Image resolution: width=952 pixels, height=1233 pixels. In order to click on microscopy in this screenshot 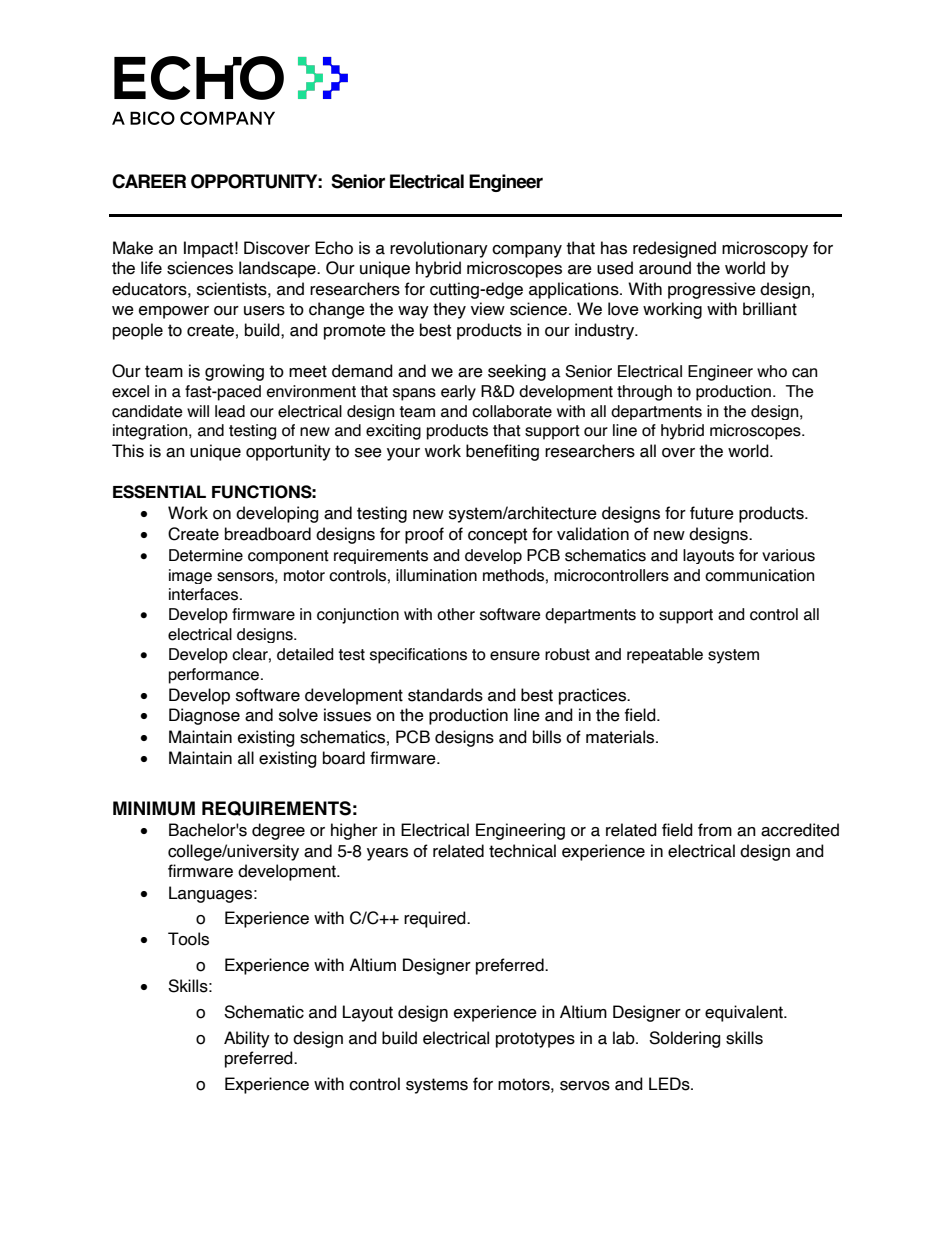, I will do `click(765, 249)`.
